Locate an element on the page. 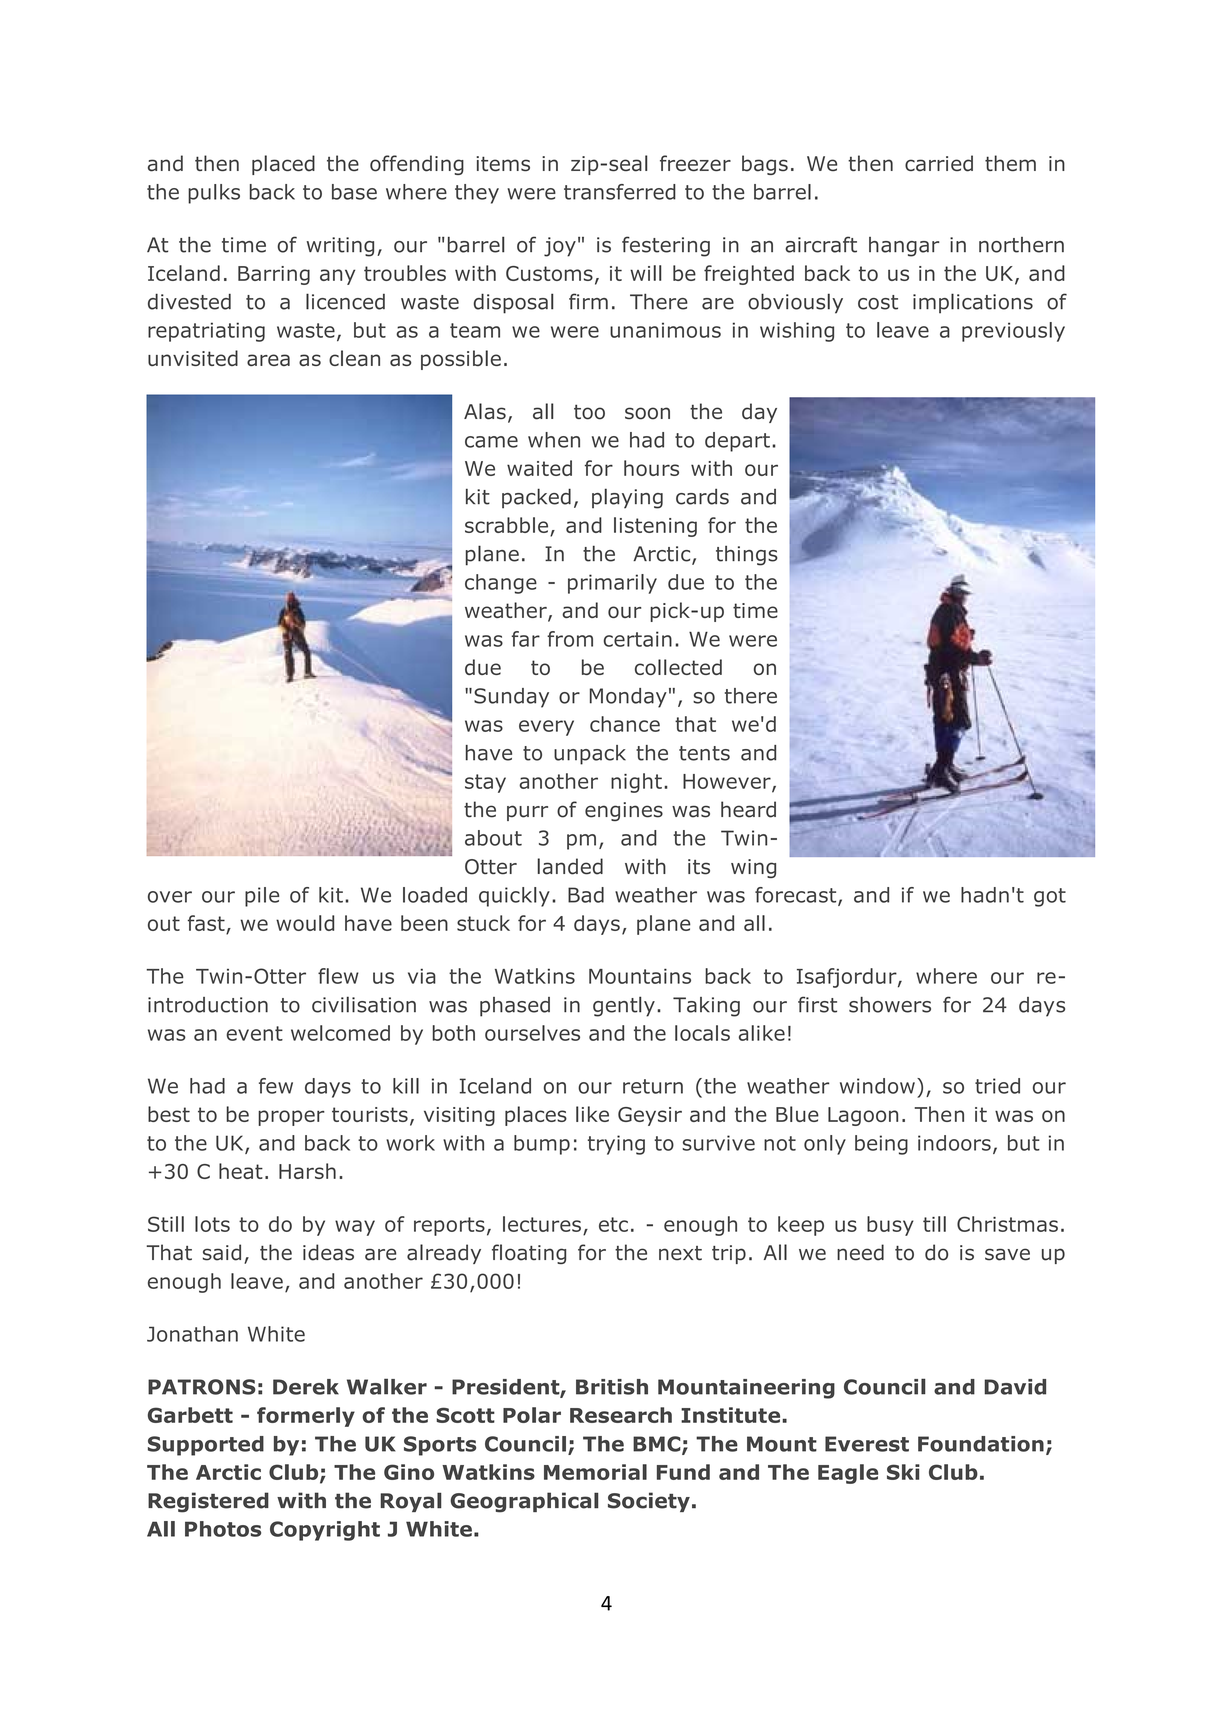 Image resolution: width=1213 pixels, height=1716 pixels. trying is located at coordinates (616, 1145).
